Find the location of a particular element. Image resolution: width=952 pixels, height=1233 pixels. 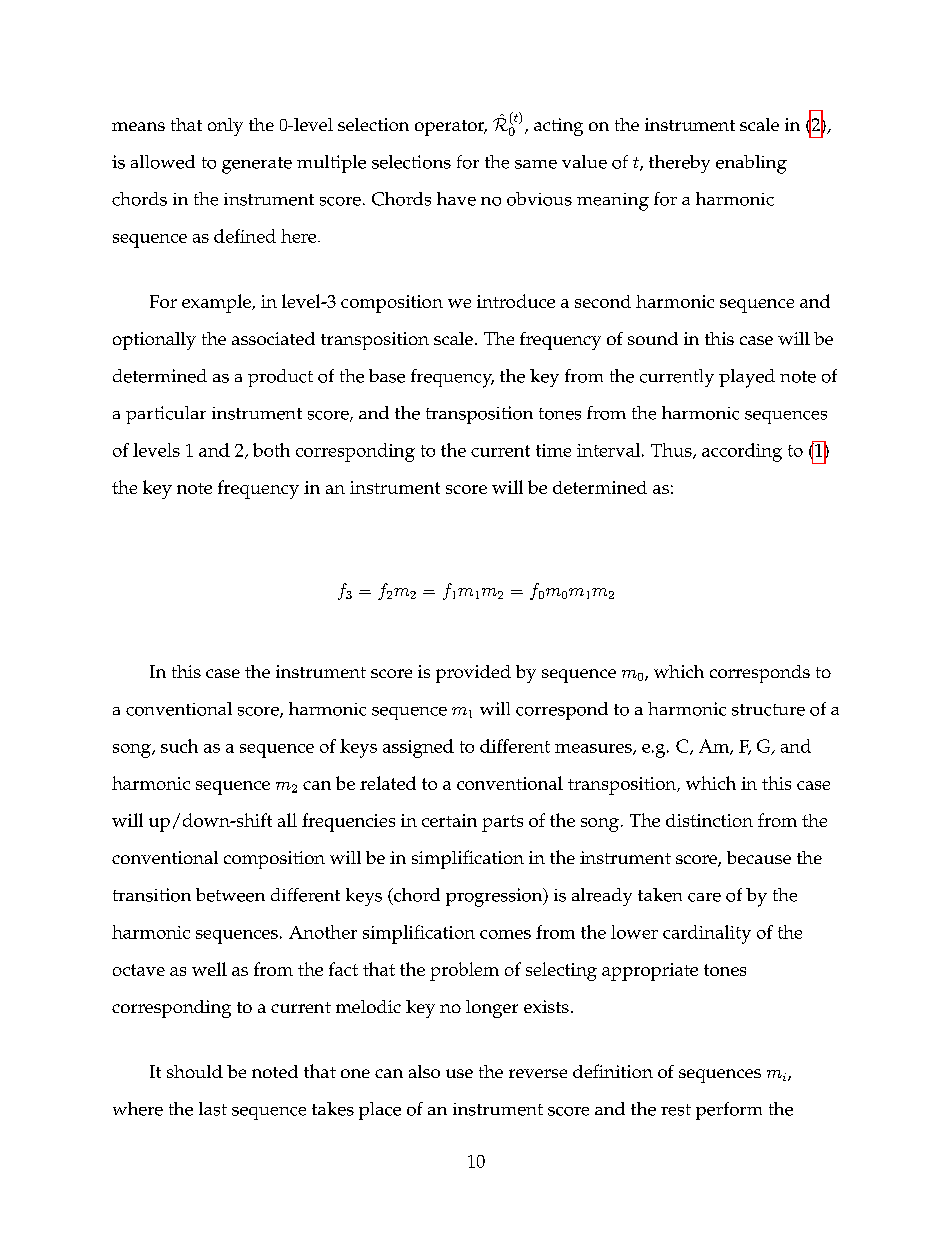

such is located at coordinates (179, 746).
